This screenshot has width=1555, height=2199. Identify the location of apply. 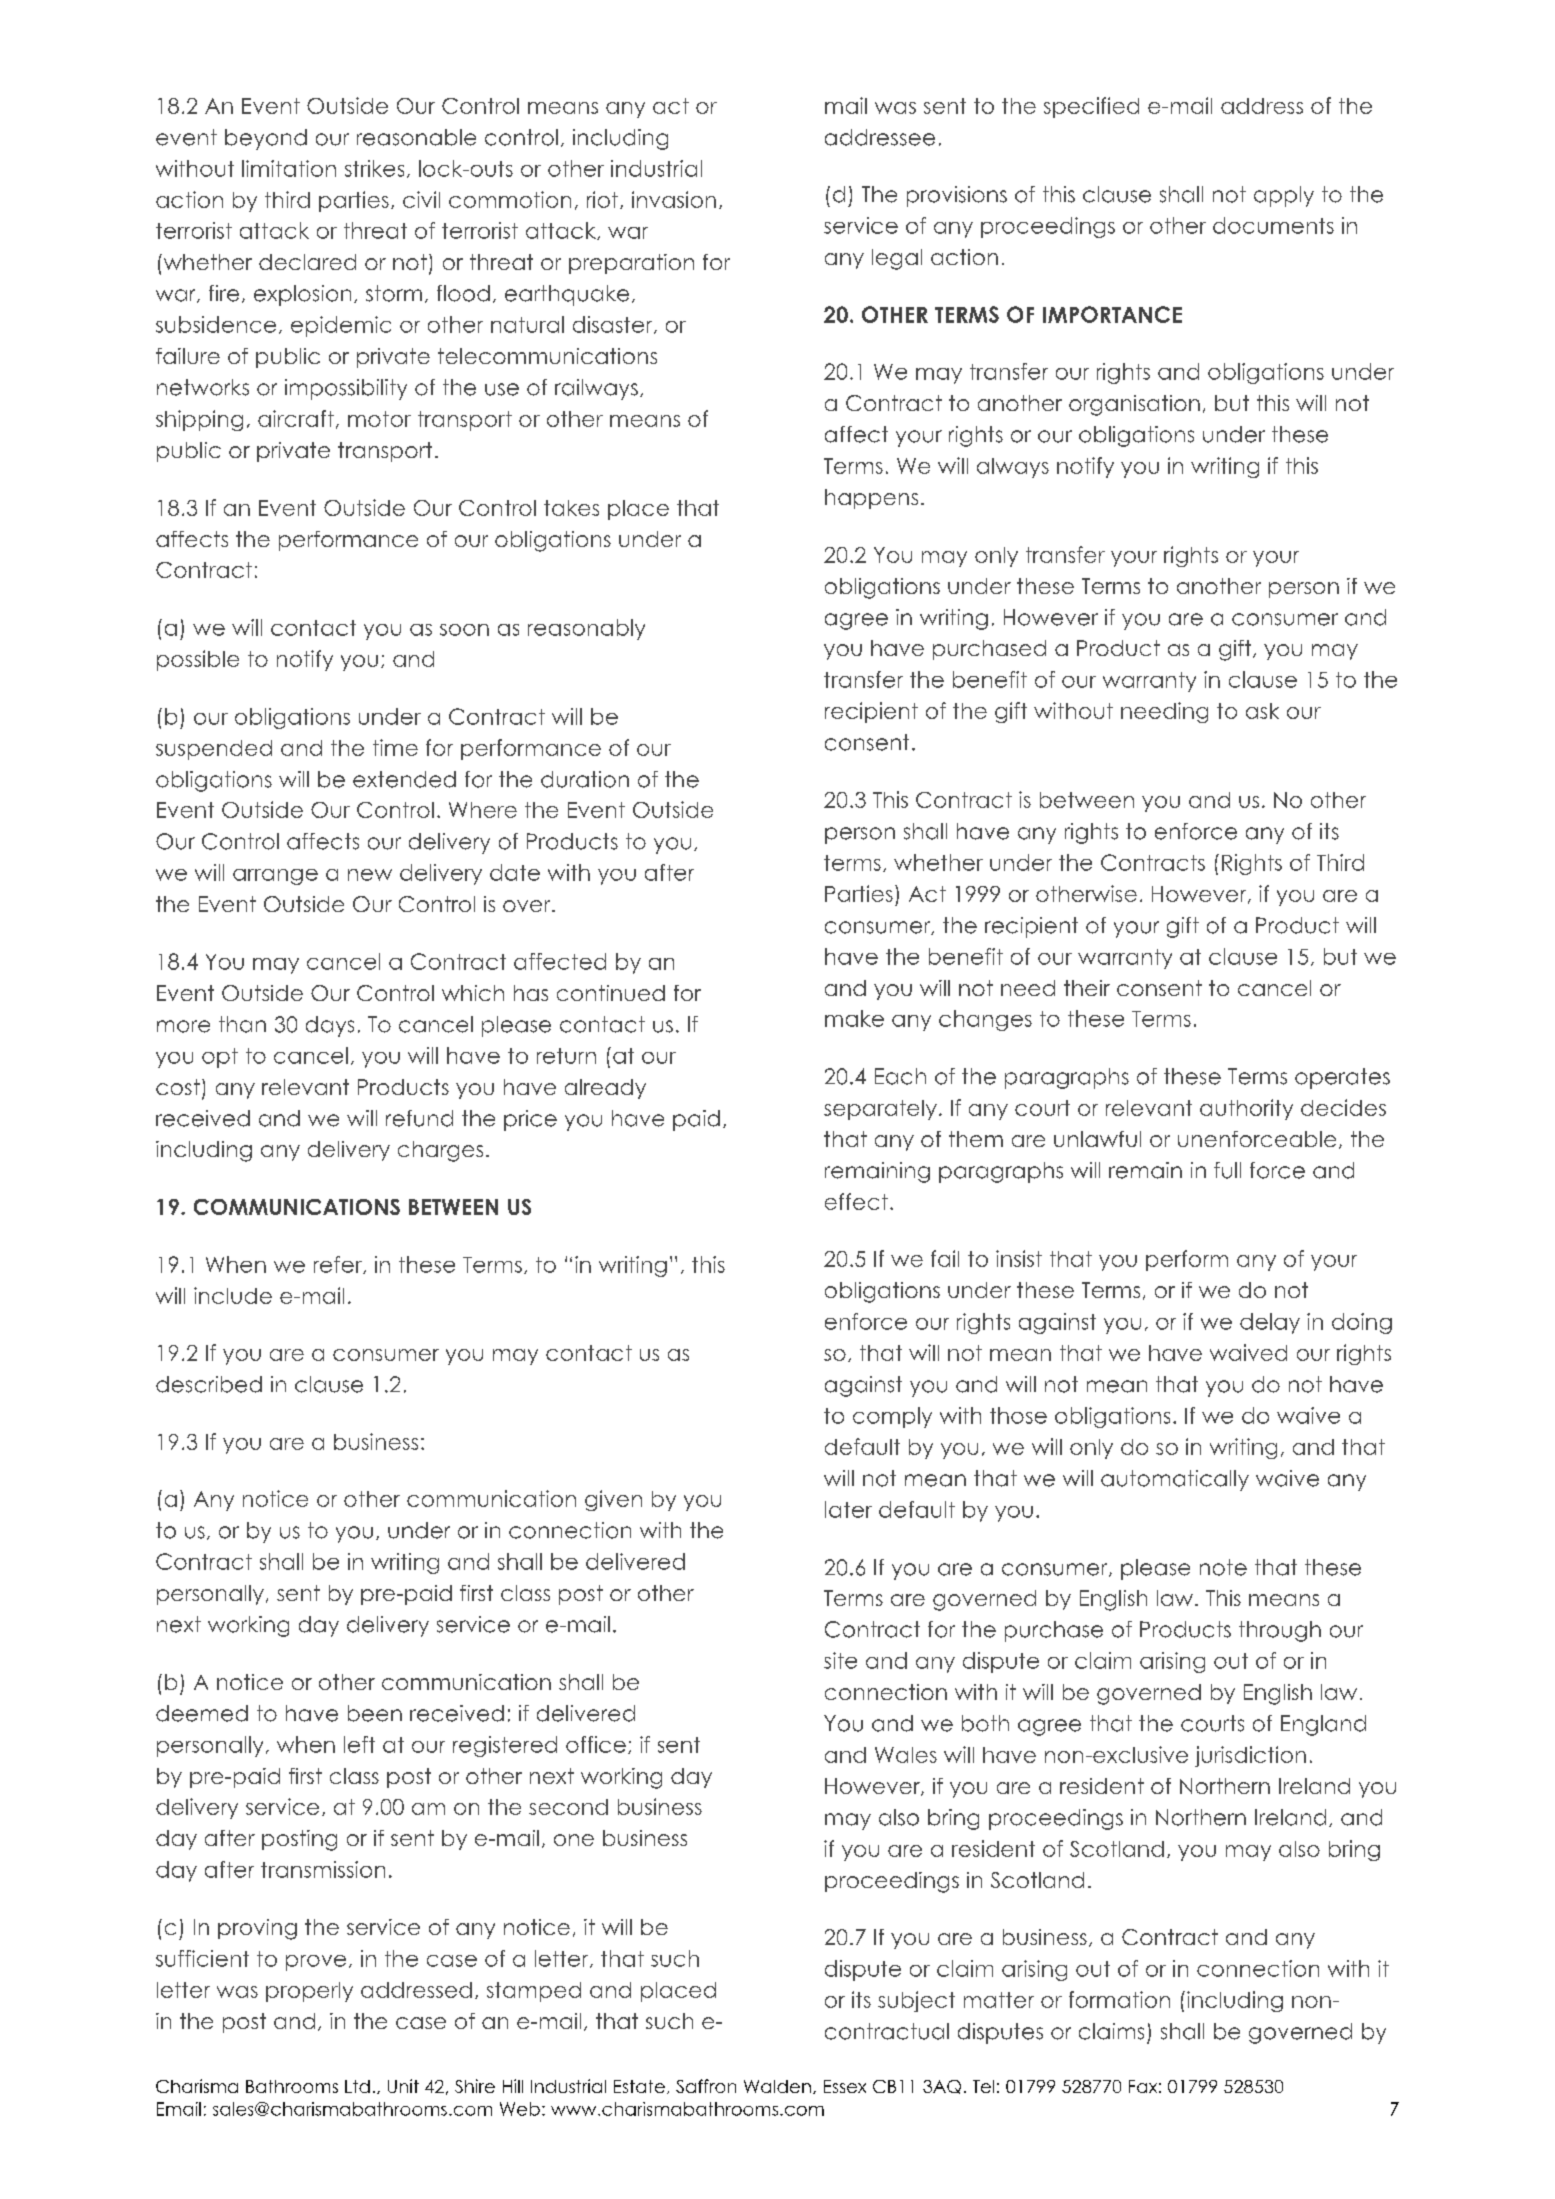
(1284, 196).
